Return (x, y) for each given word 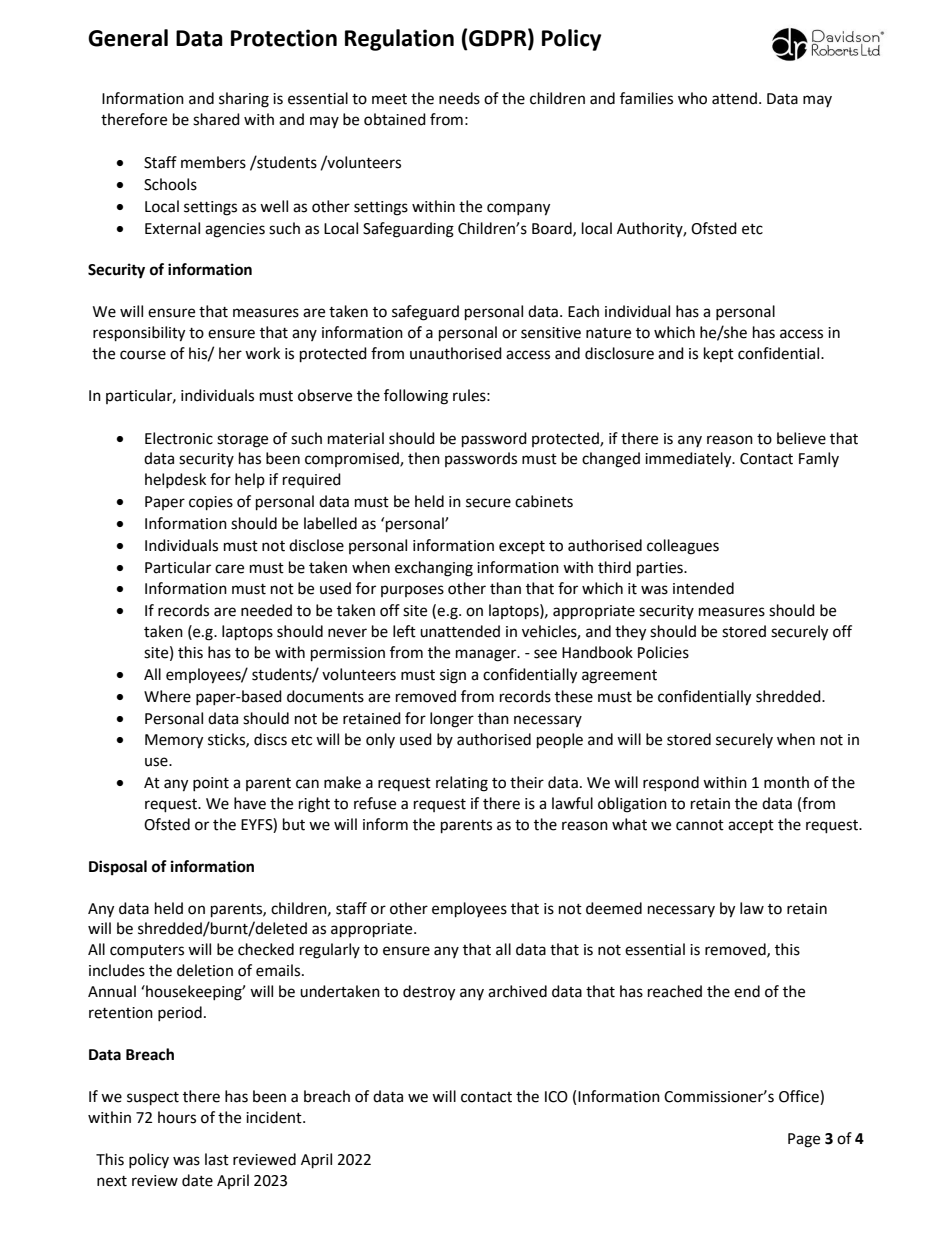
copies (211, 503)
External (172, 228)
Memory (174, 741)
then (424, 458)
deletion (205, 970)
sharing (244, 100)
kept (719, 354)
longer (452, 720)
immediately (689, 460)
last (217, 1159)
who (692, 98)
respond (671, 783)
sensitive (551, 333)
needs (459, 98)
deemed (614, 908)
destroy (429, 993)
